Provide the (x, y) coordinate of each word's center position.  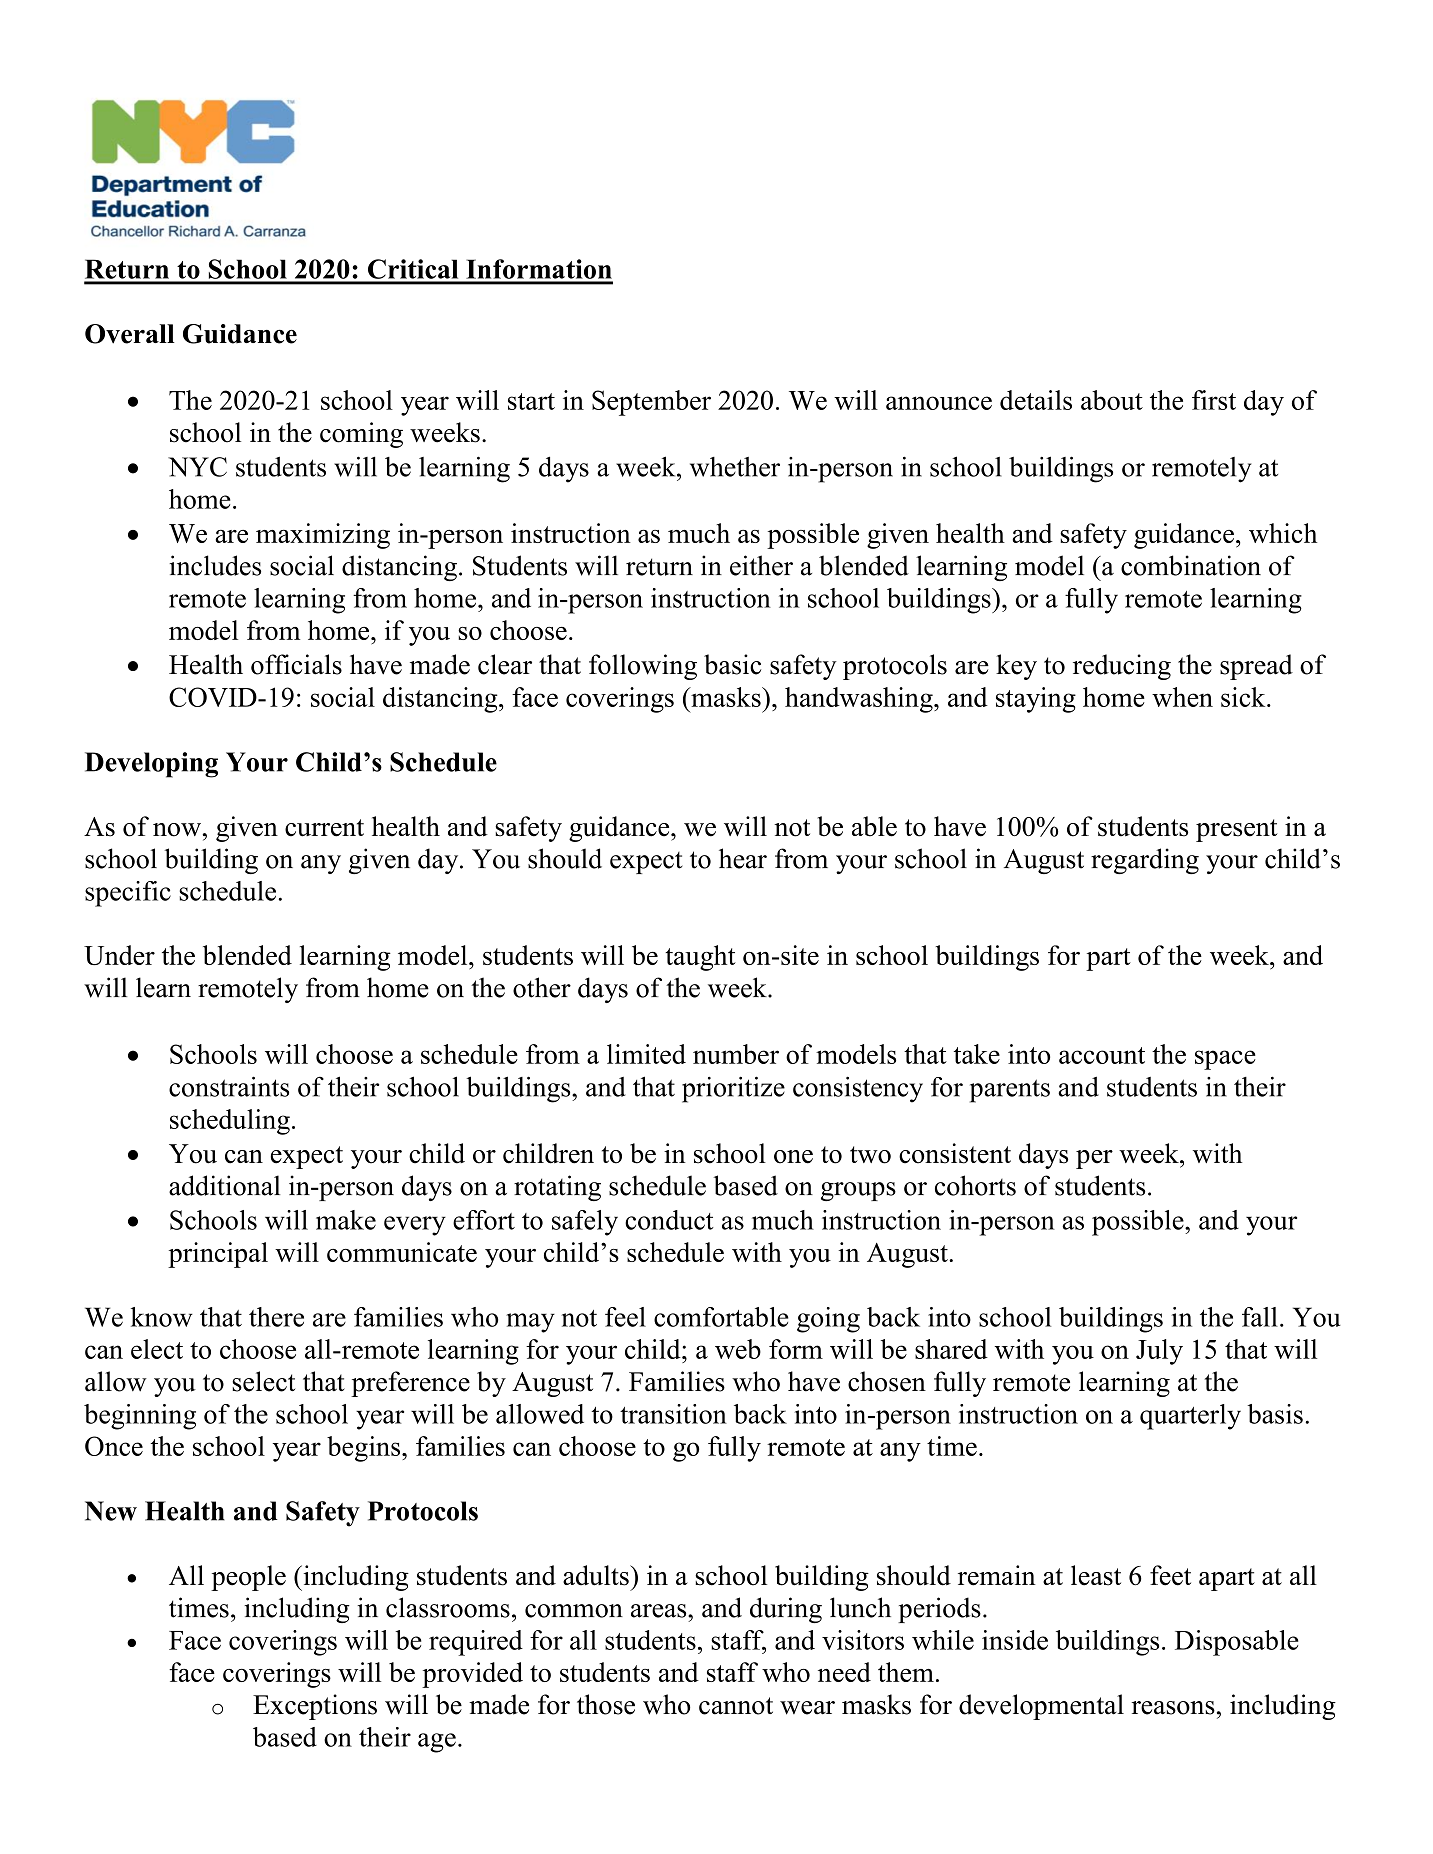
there (276, 1317)
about (1112, 400)
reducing (1122, 667)
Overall (130, 334)
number (736, 1054)
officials (296, 664)
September (651, 403)
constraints (229, 1086)
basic (732, 664)
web (738, 1349)
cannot (736, 1706)
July (1159, 1352)
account (1102, 1055)
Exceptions (315, 1707)
